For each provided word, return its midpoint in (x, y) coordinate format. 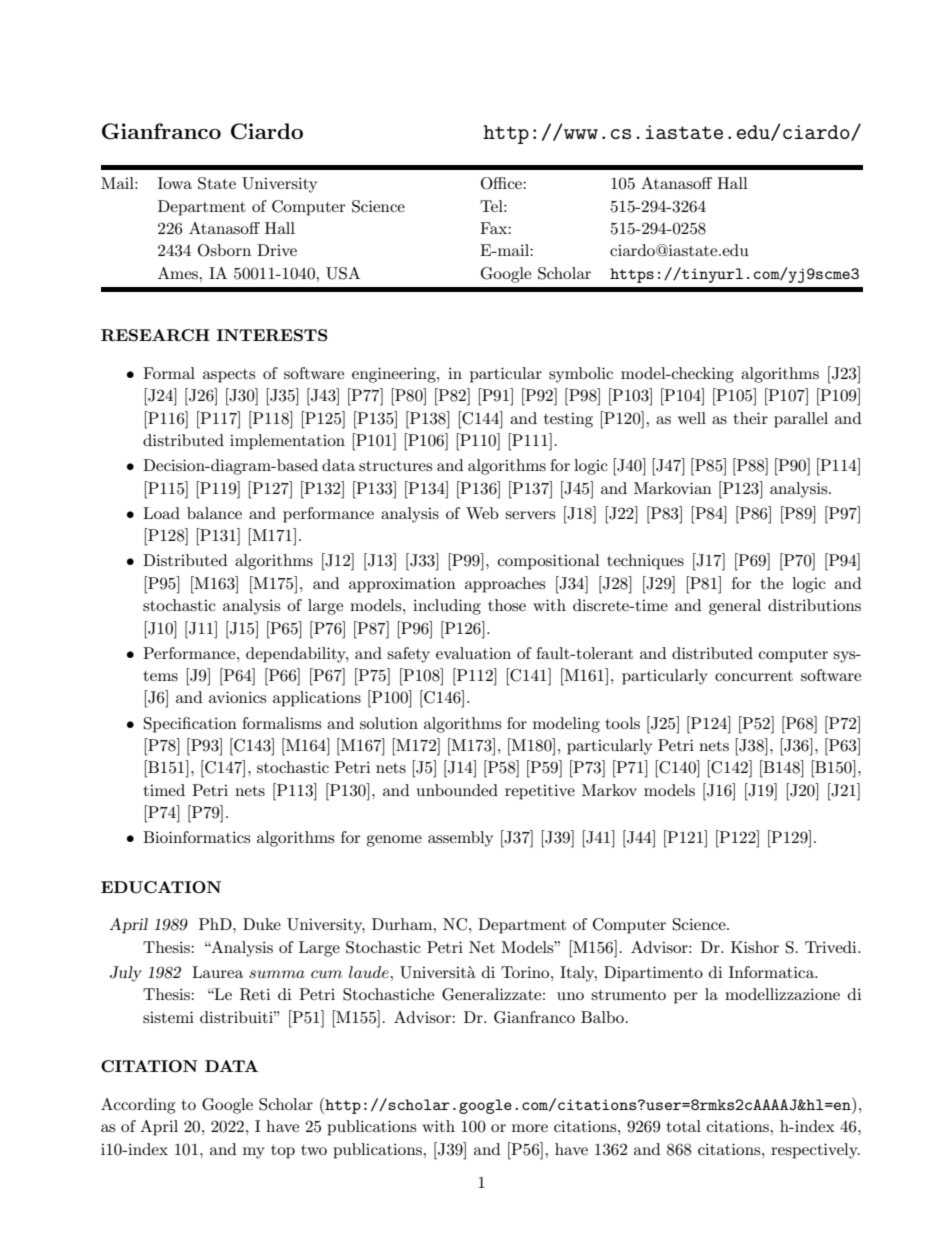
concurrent (754, 676)
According (138, 1106)
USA (343, 273)
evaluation (473, 653)
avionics (237, 697)
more (530, 1128)
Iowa (175, 183)
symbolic (581, 375)
